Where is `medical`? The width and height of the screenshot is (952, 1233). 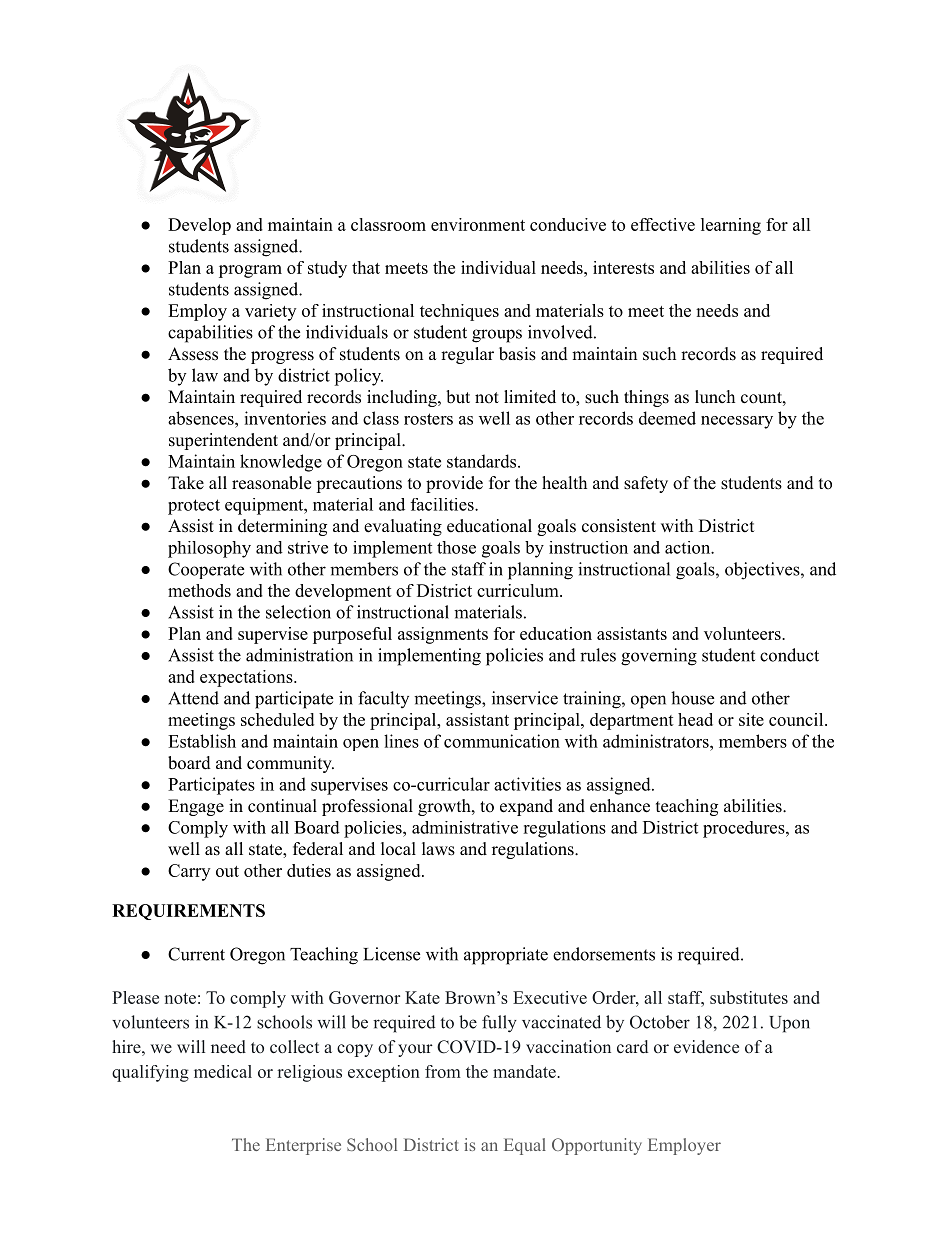 medical is located at coordinates (223, 1071).
